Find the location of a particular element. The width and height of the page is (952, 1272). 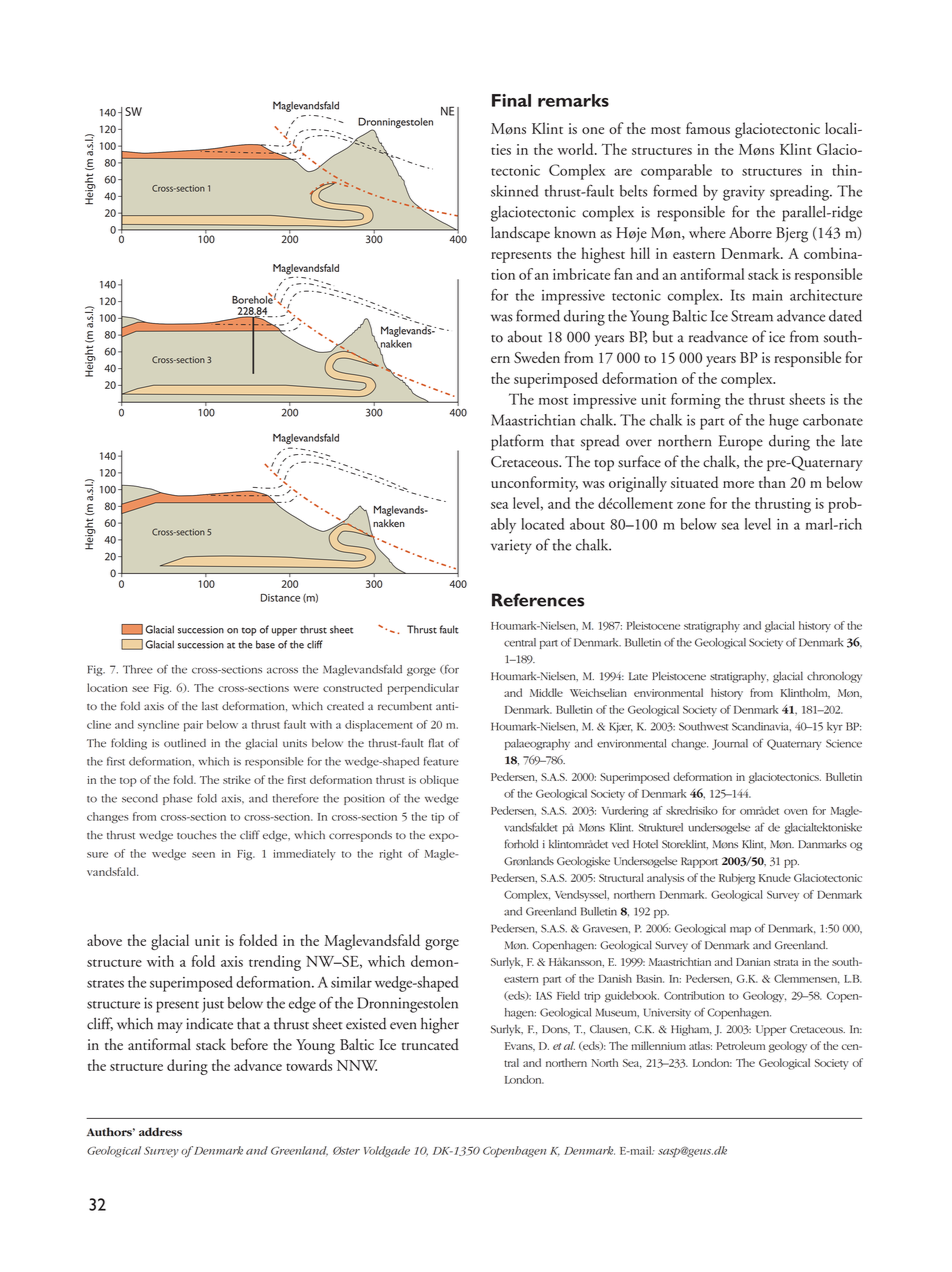

platform is located at coordinates (517, 442).
